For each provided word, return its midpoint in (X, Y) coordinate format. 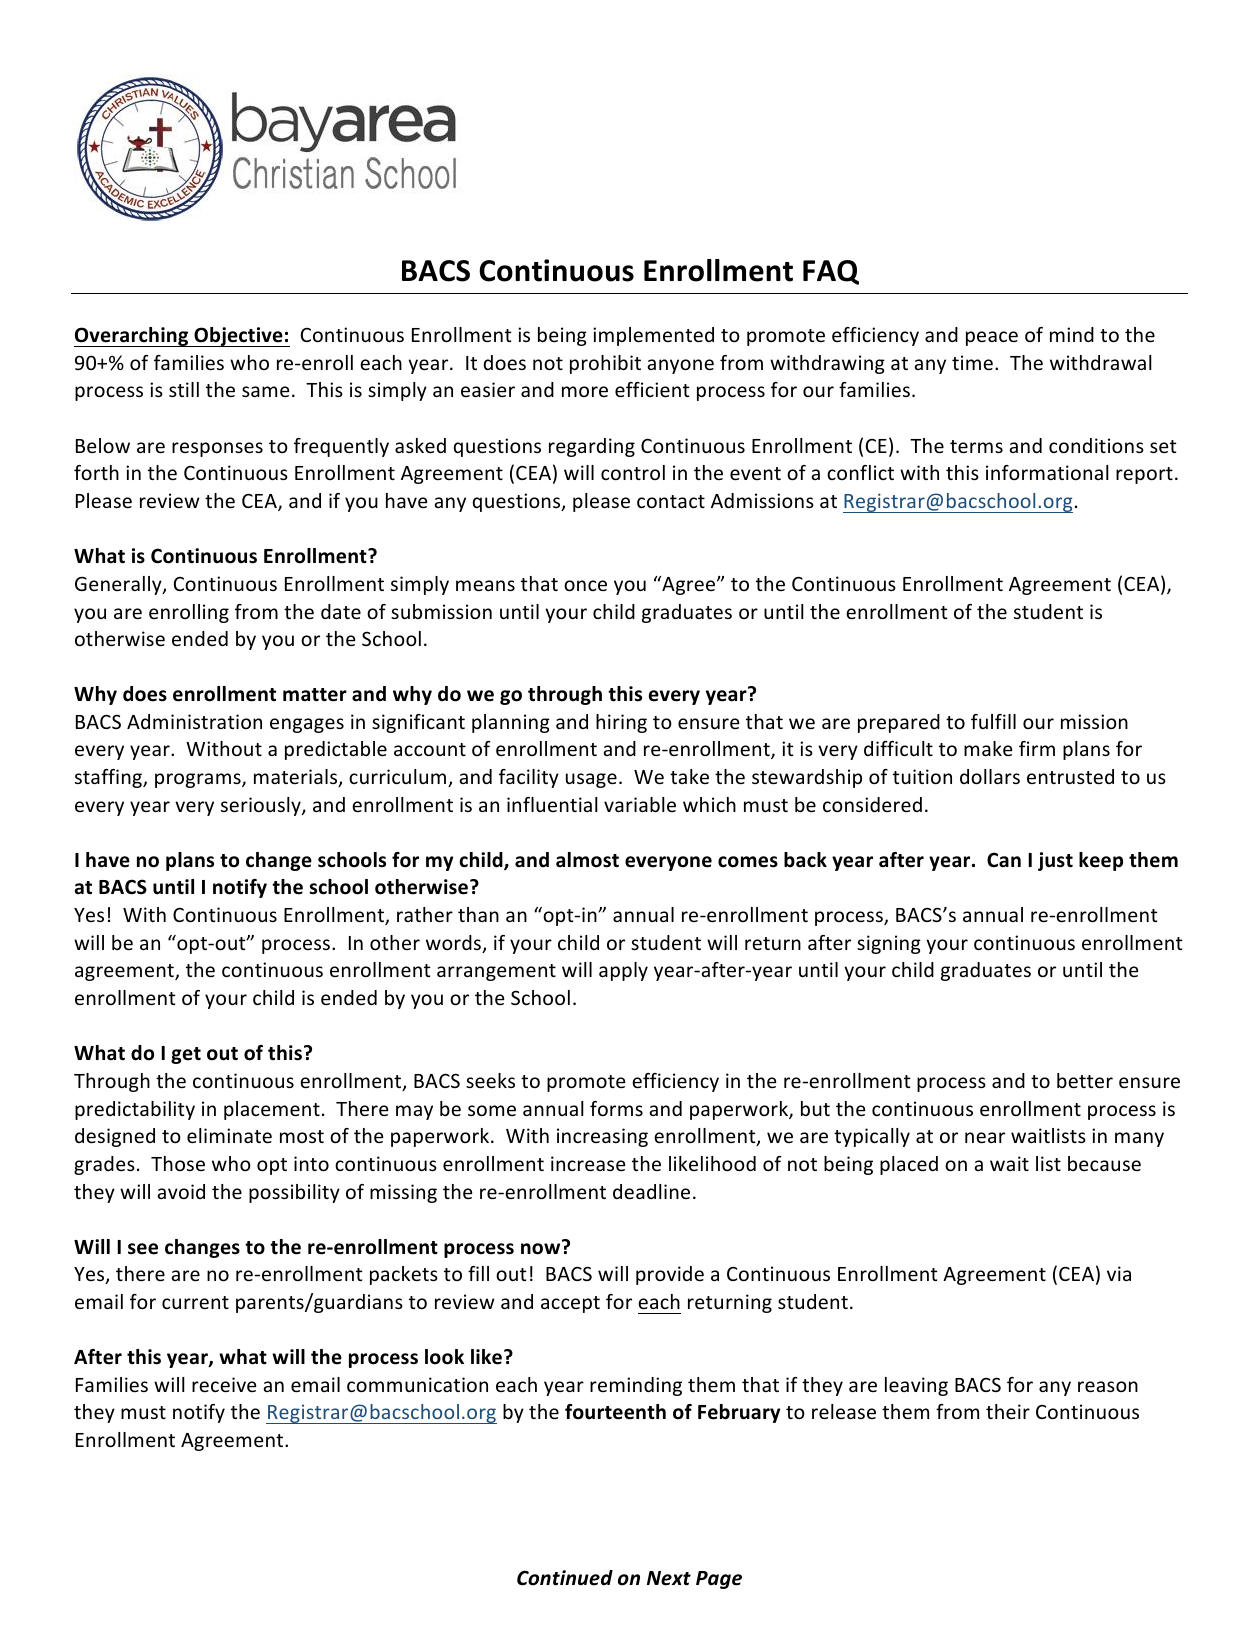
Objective (238, 337)
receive (224, 1384)
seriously (262, 806)
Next (669, 1578)
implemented (653, 336)
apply (623, 971)
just (1055, 861)
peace (992, 338)
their (1008, 1411)
